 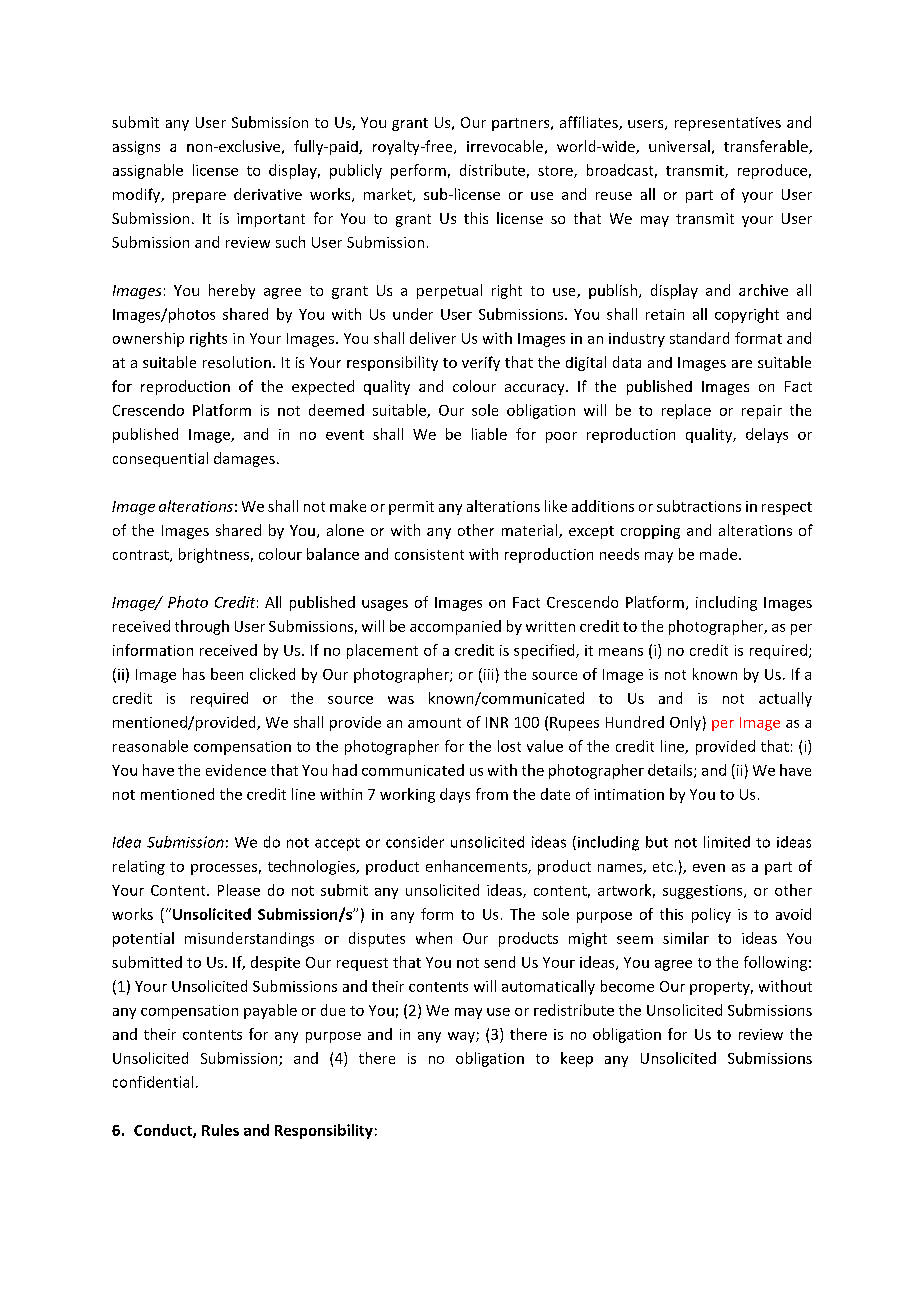 What do you see at coordinates (767, 435) in the page?
I see `delays` at bounding box center [767, 435].
